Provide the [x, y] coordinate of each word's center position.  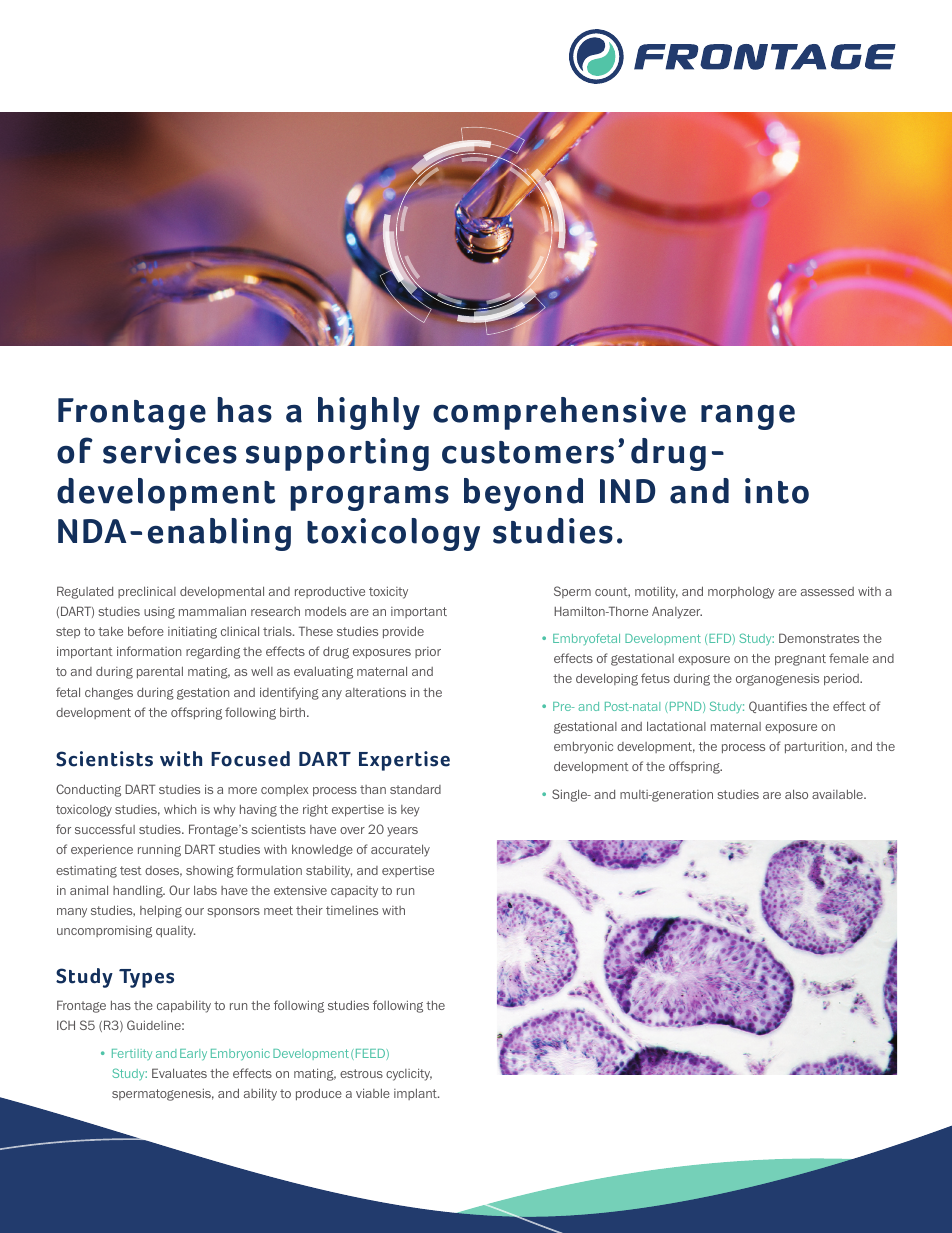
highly [369, 413]
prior [428, 652]
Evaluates [179, 1073]
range [748, 417]
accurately [400, 850]
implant [416, 1094]
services [170, 451]
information [149, 651]
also [796, 794]
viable [373, 1093]
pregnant [800, 660]
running [159, 851]
